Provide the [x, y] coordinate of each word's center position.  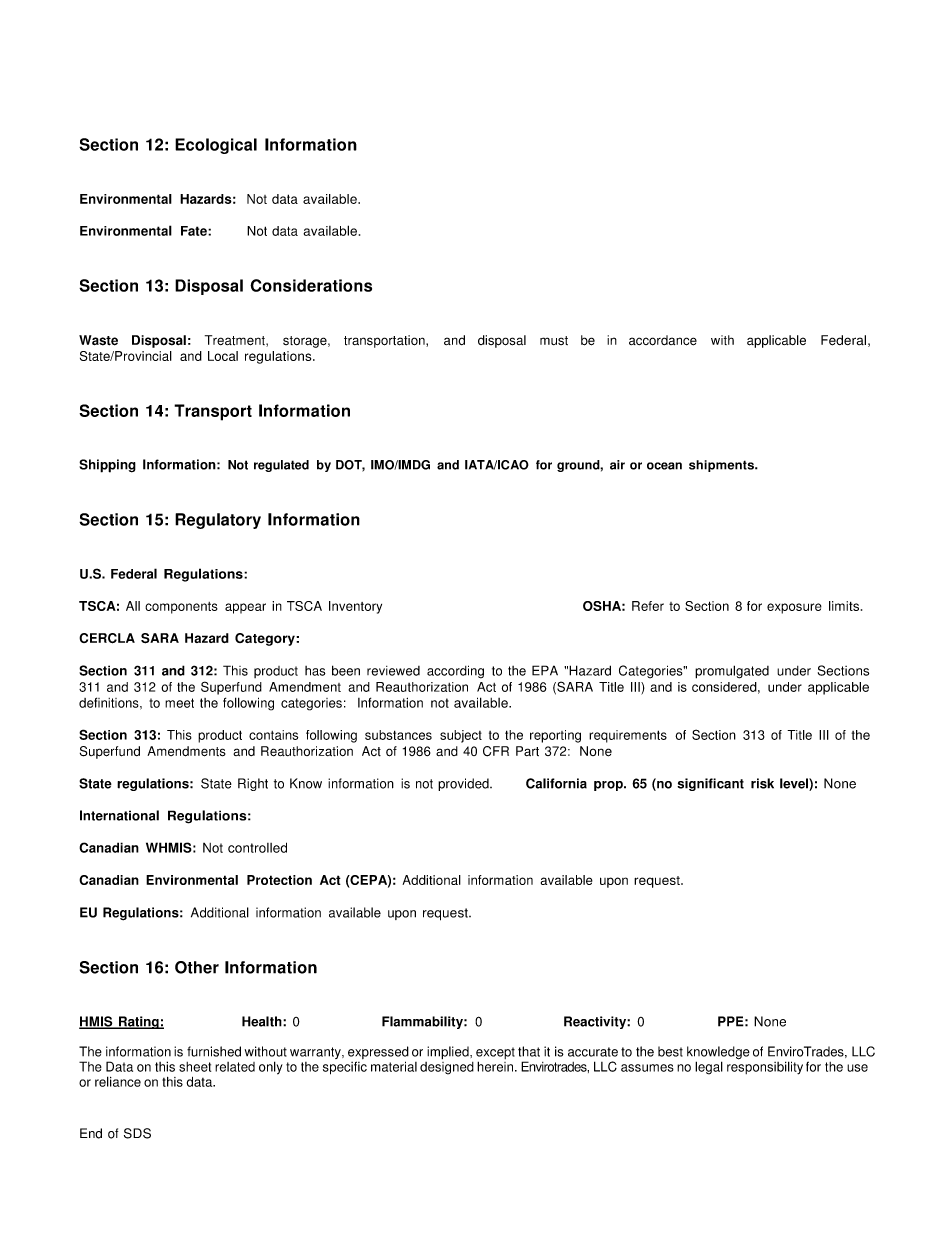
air [617, 465]
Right [253, 784]
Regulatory [218, 521]
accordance [663, 340]
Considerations [311, 285]
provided [464, 784]
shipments [722, 466]
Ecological [216, 146]
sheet [195, 1067]
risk [762, 783]
